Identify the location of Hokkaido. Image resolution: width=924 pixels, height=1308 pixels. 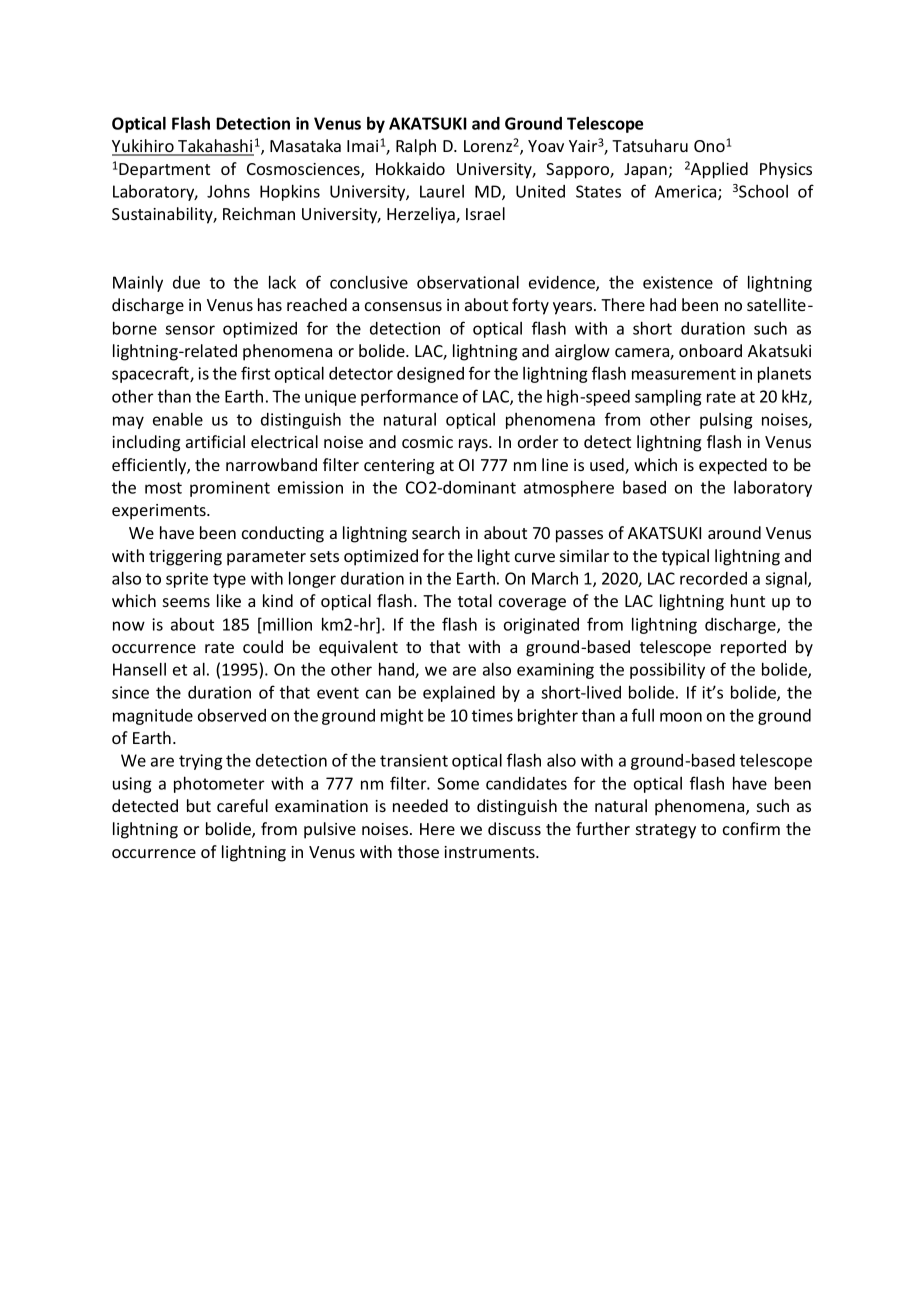
(410, 168).
